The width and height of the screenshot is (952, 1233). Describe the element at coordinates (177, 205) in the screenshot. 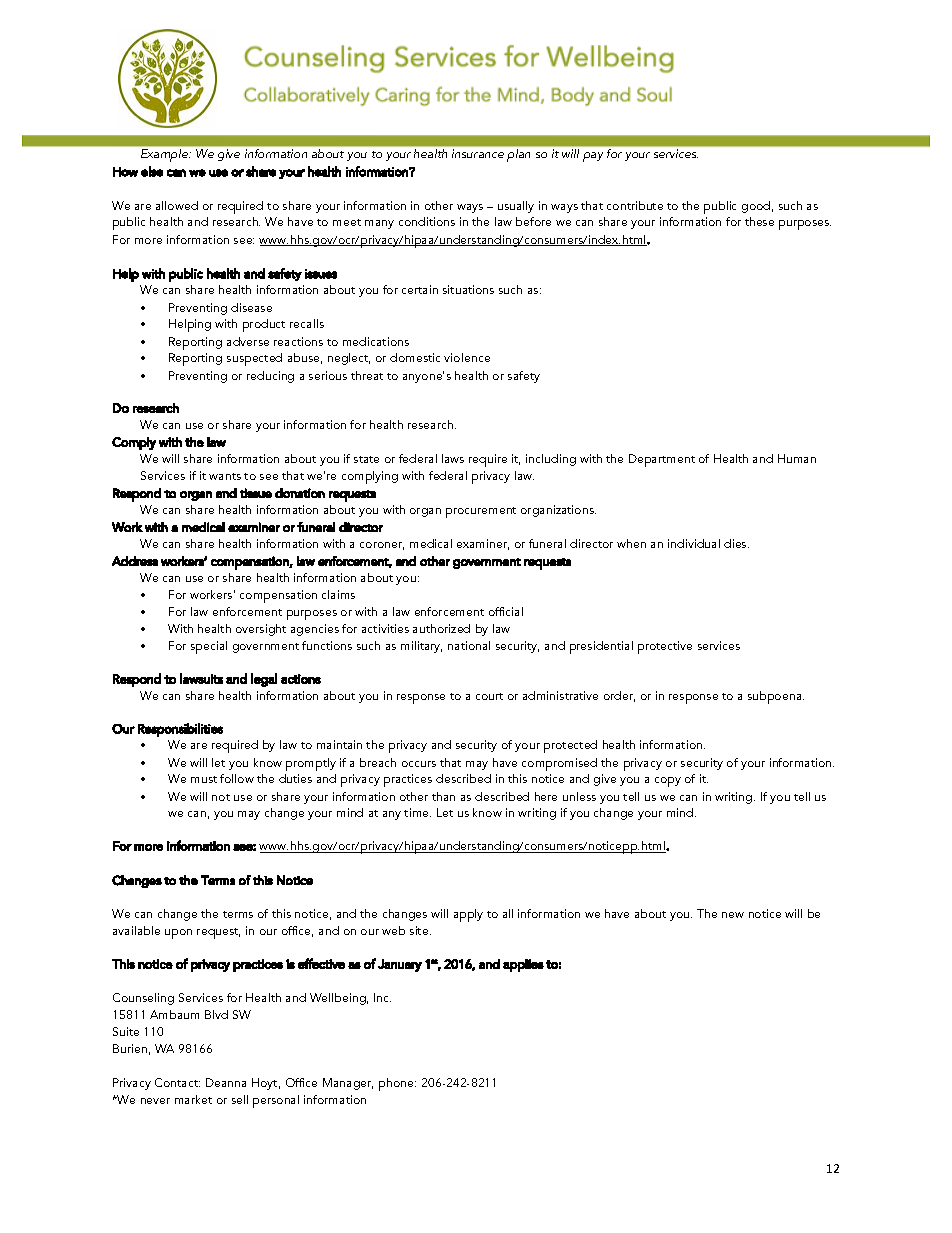

I see `allowed` at that location.
